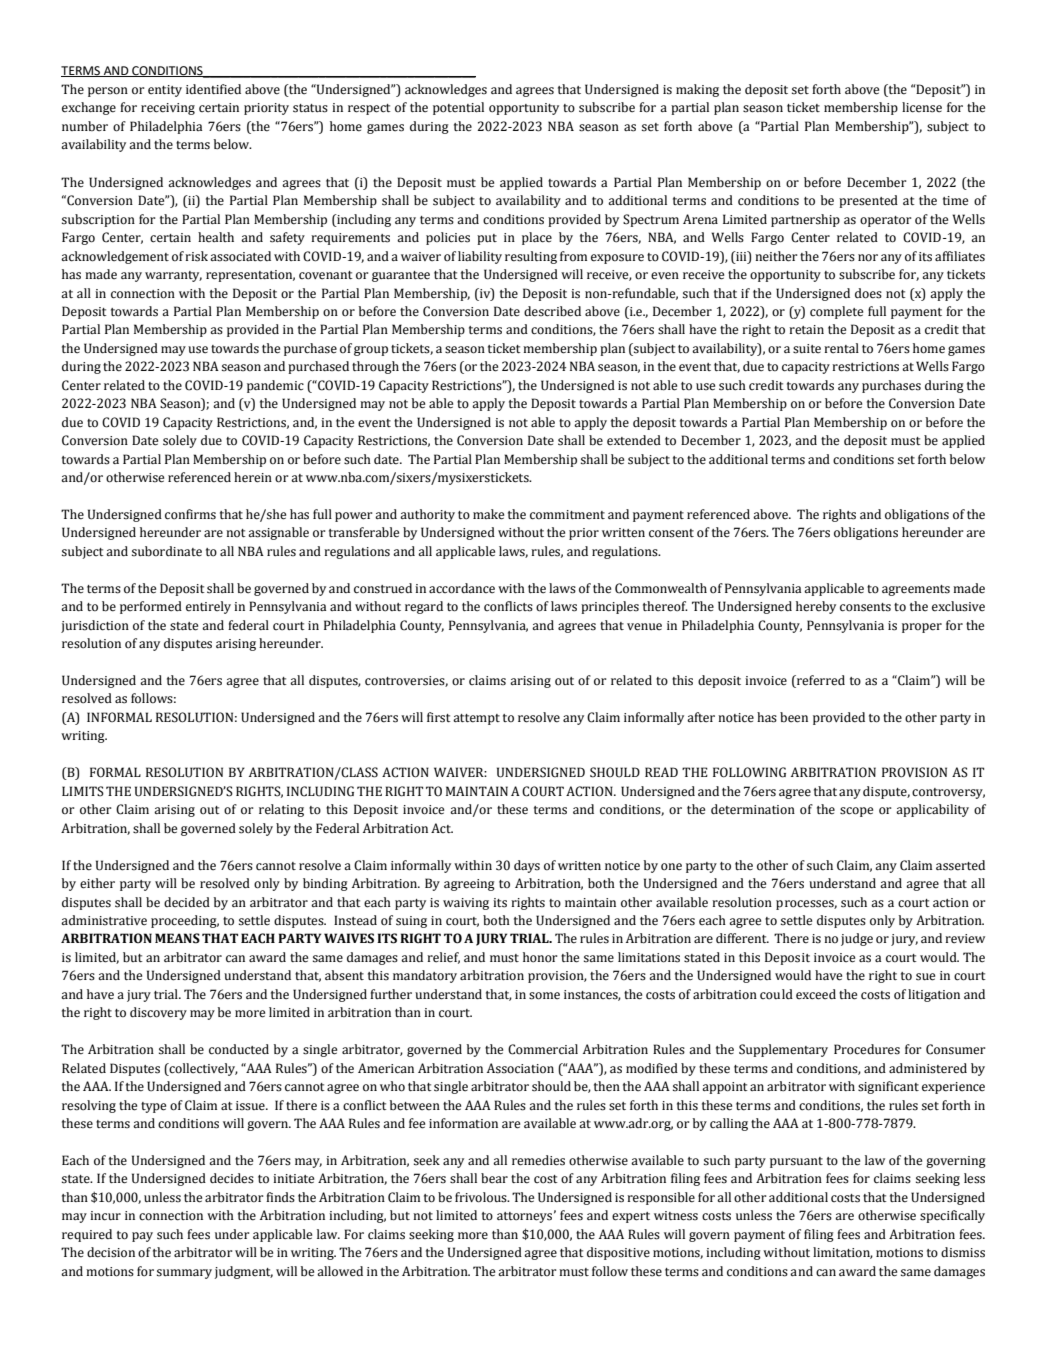 The height and width of the screenshot is (1355, 1047). Describe the element at coordinates (922, 107) in the screenshot. I see `license` at that location.
